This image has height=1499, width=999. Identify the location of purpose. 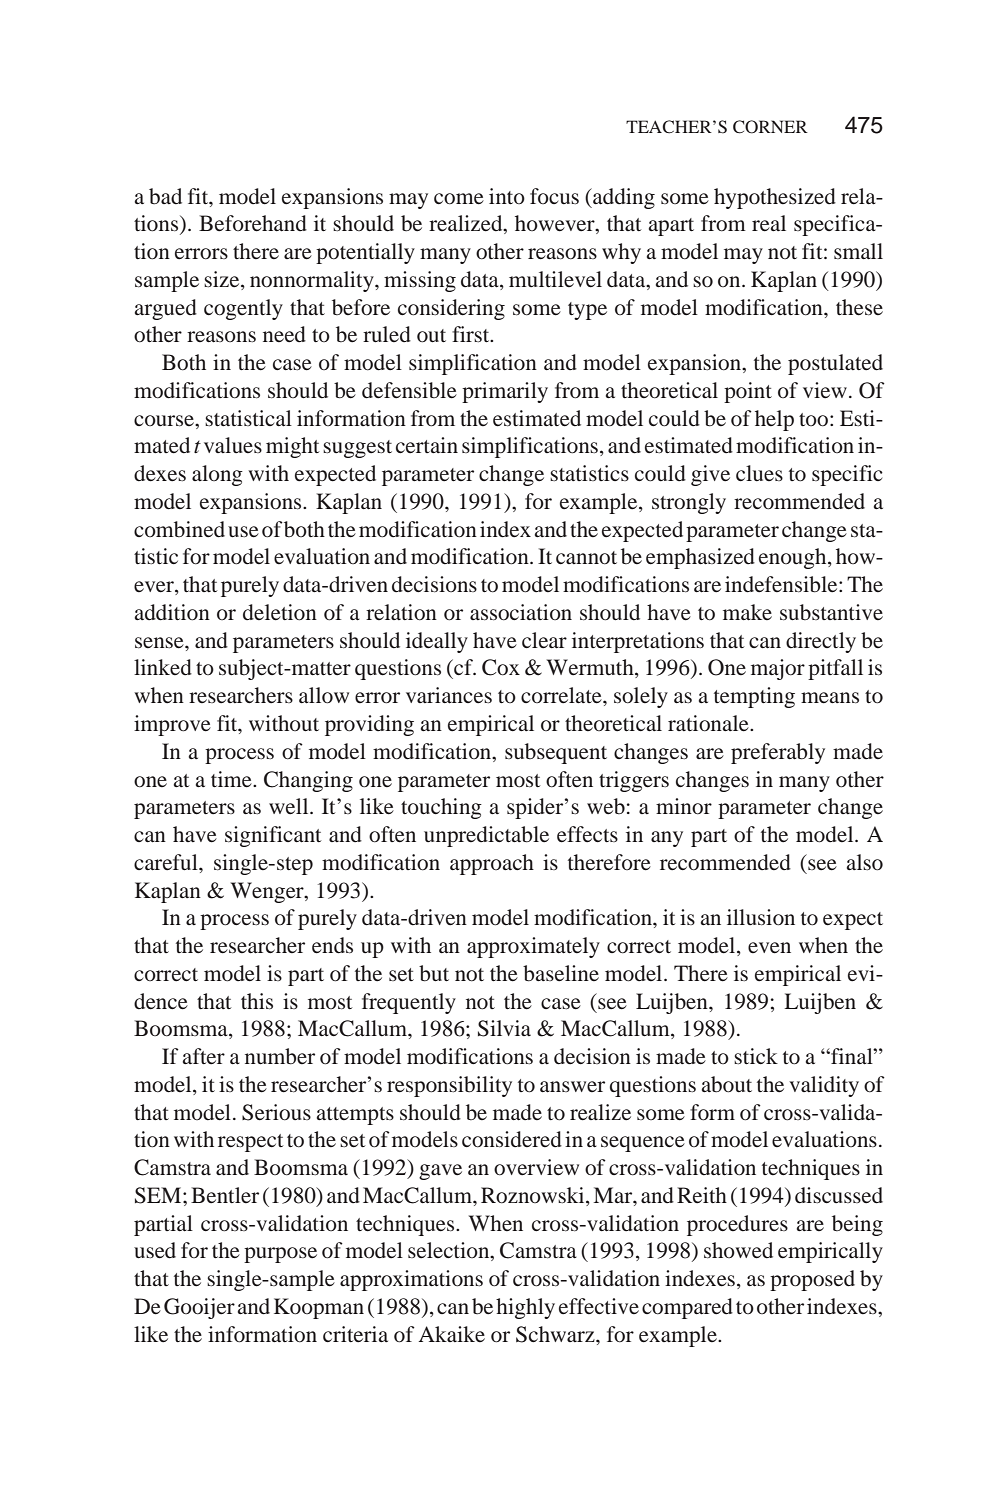
(280, 1255).
